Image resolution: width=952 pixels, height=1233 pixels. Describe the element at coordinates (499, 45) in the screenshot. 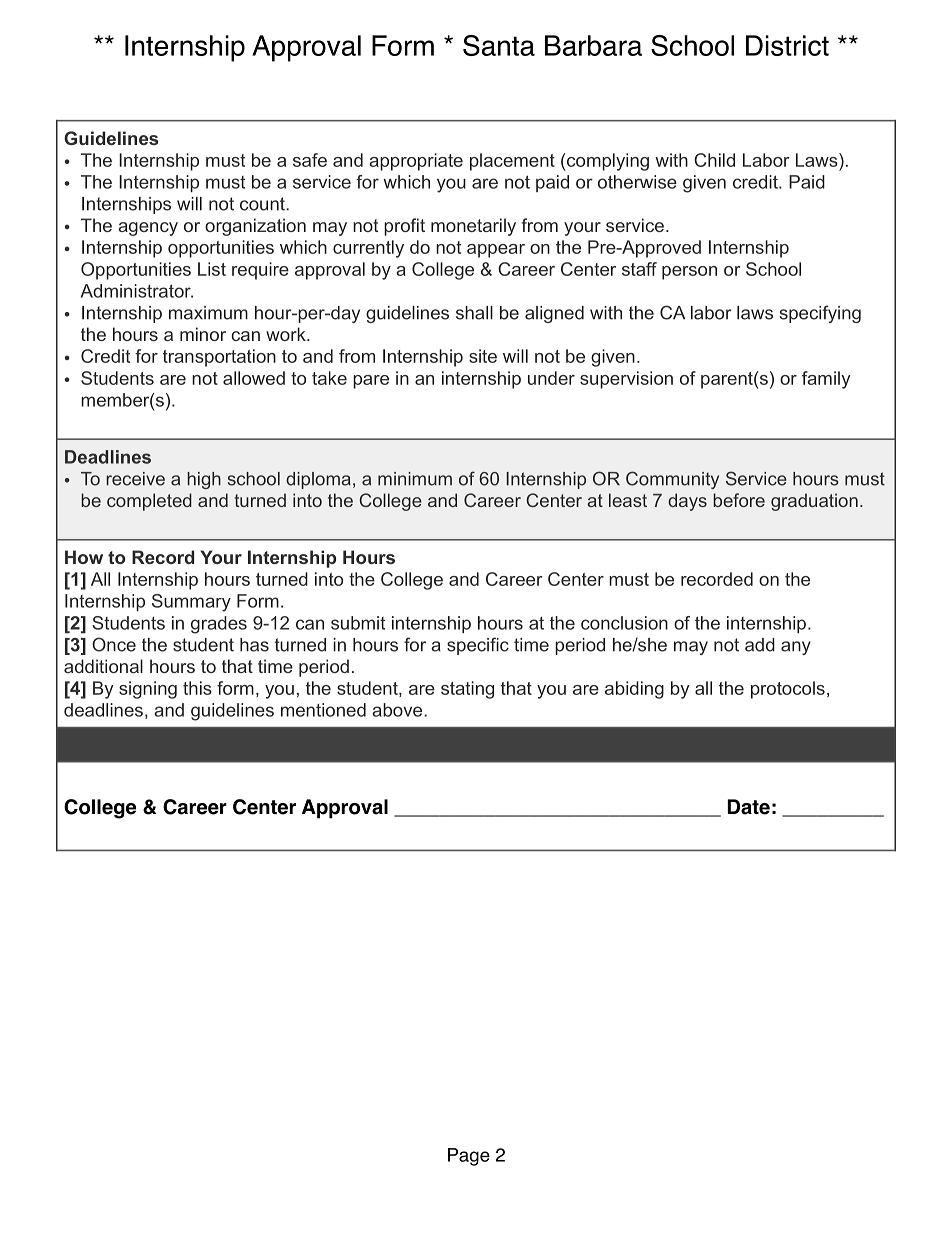

I see `Santa` at that location.
